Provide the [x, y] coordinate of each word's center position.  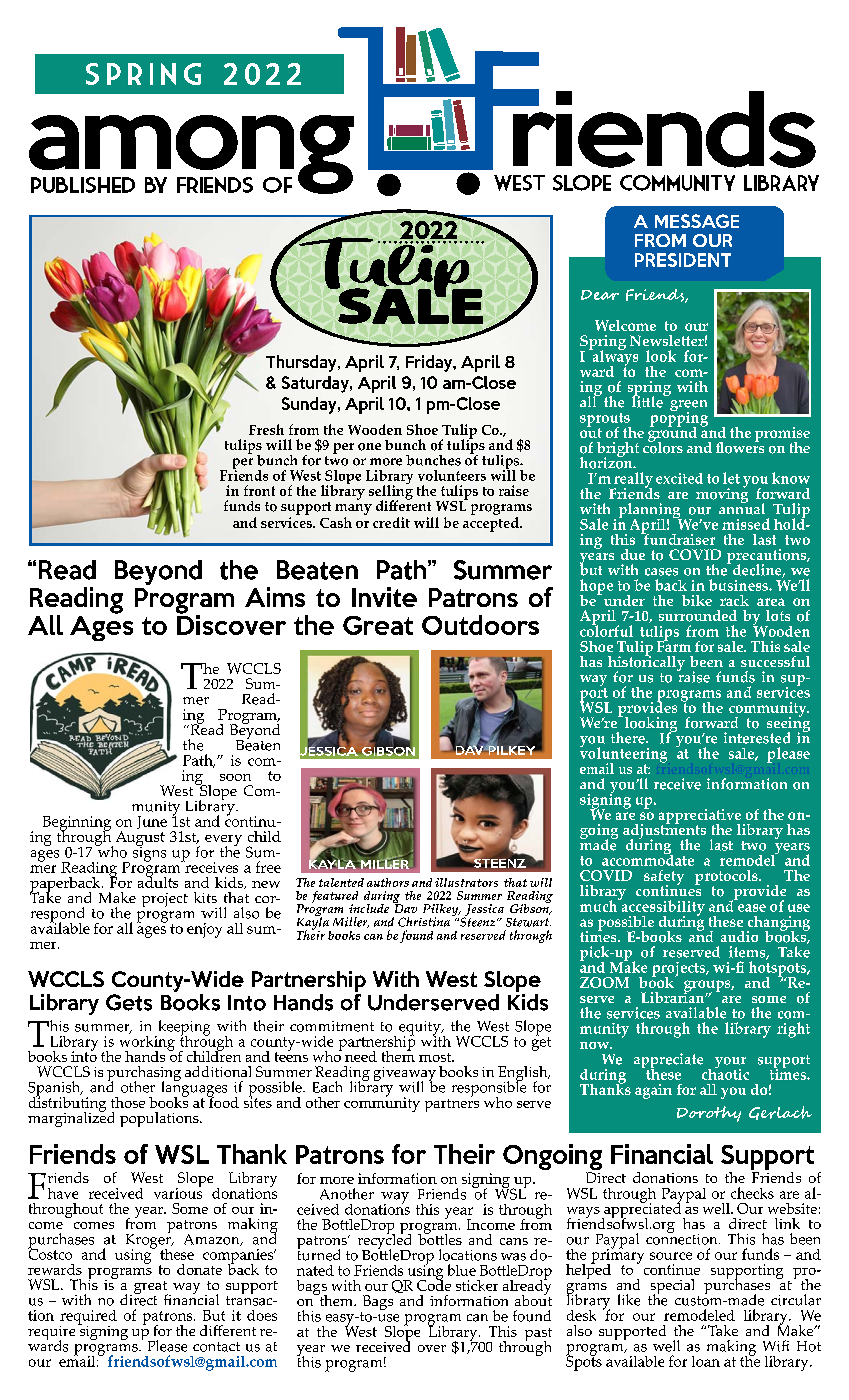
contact [216, 1347]
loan [706, 1361]
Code [434, 1284]
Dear [600, 295]
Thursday [302, 363]
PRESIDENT [683, 260]
